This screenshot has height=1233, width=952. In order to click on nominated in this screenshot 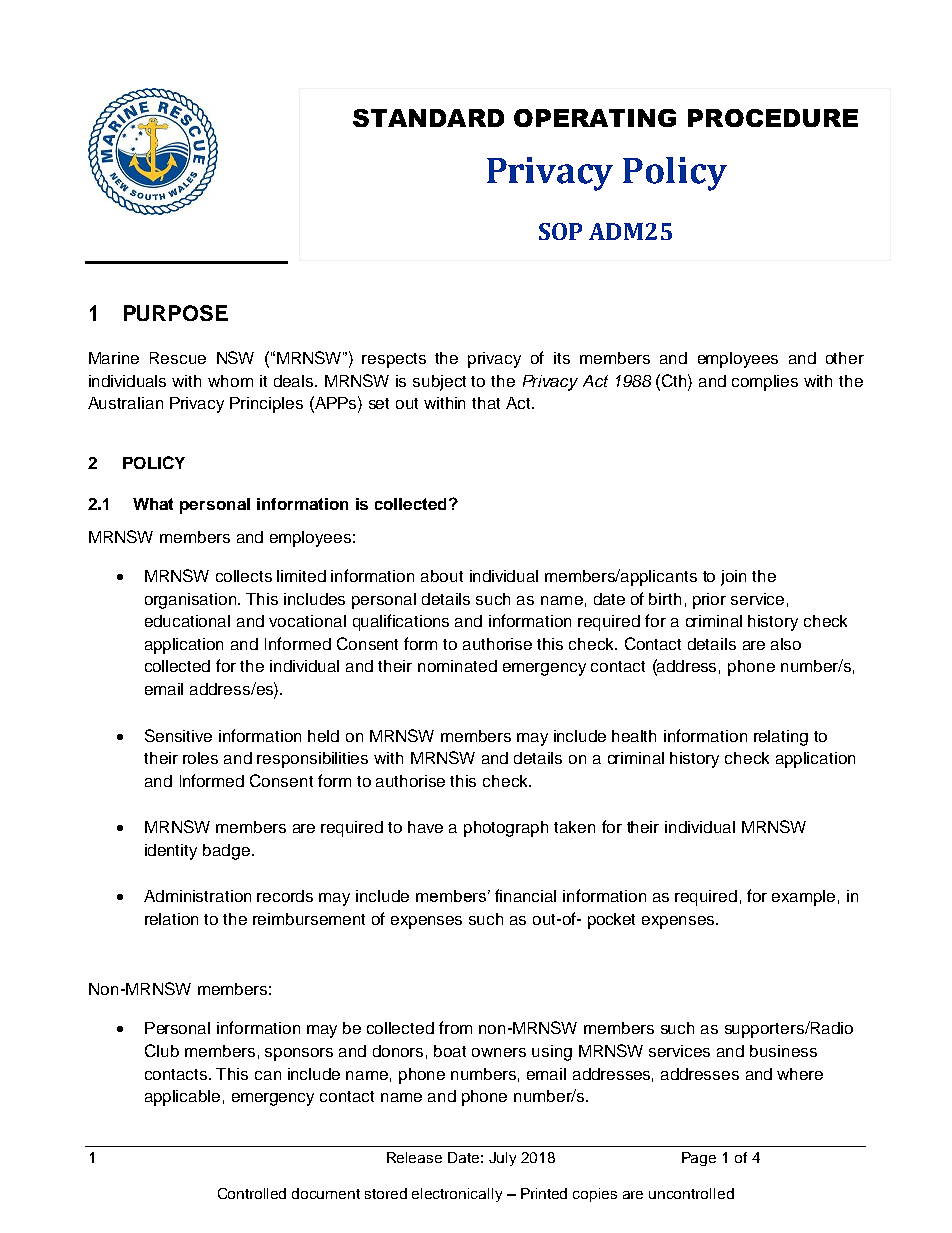, I will do `click(457, 666)`.
